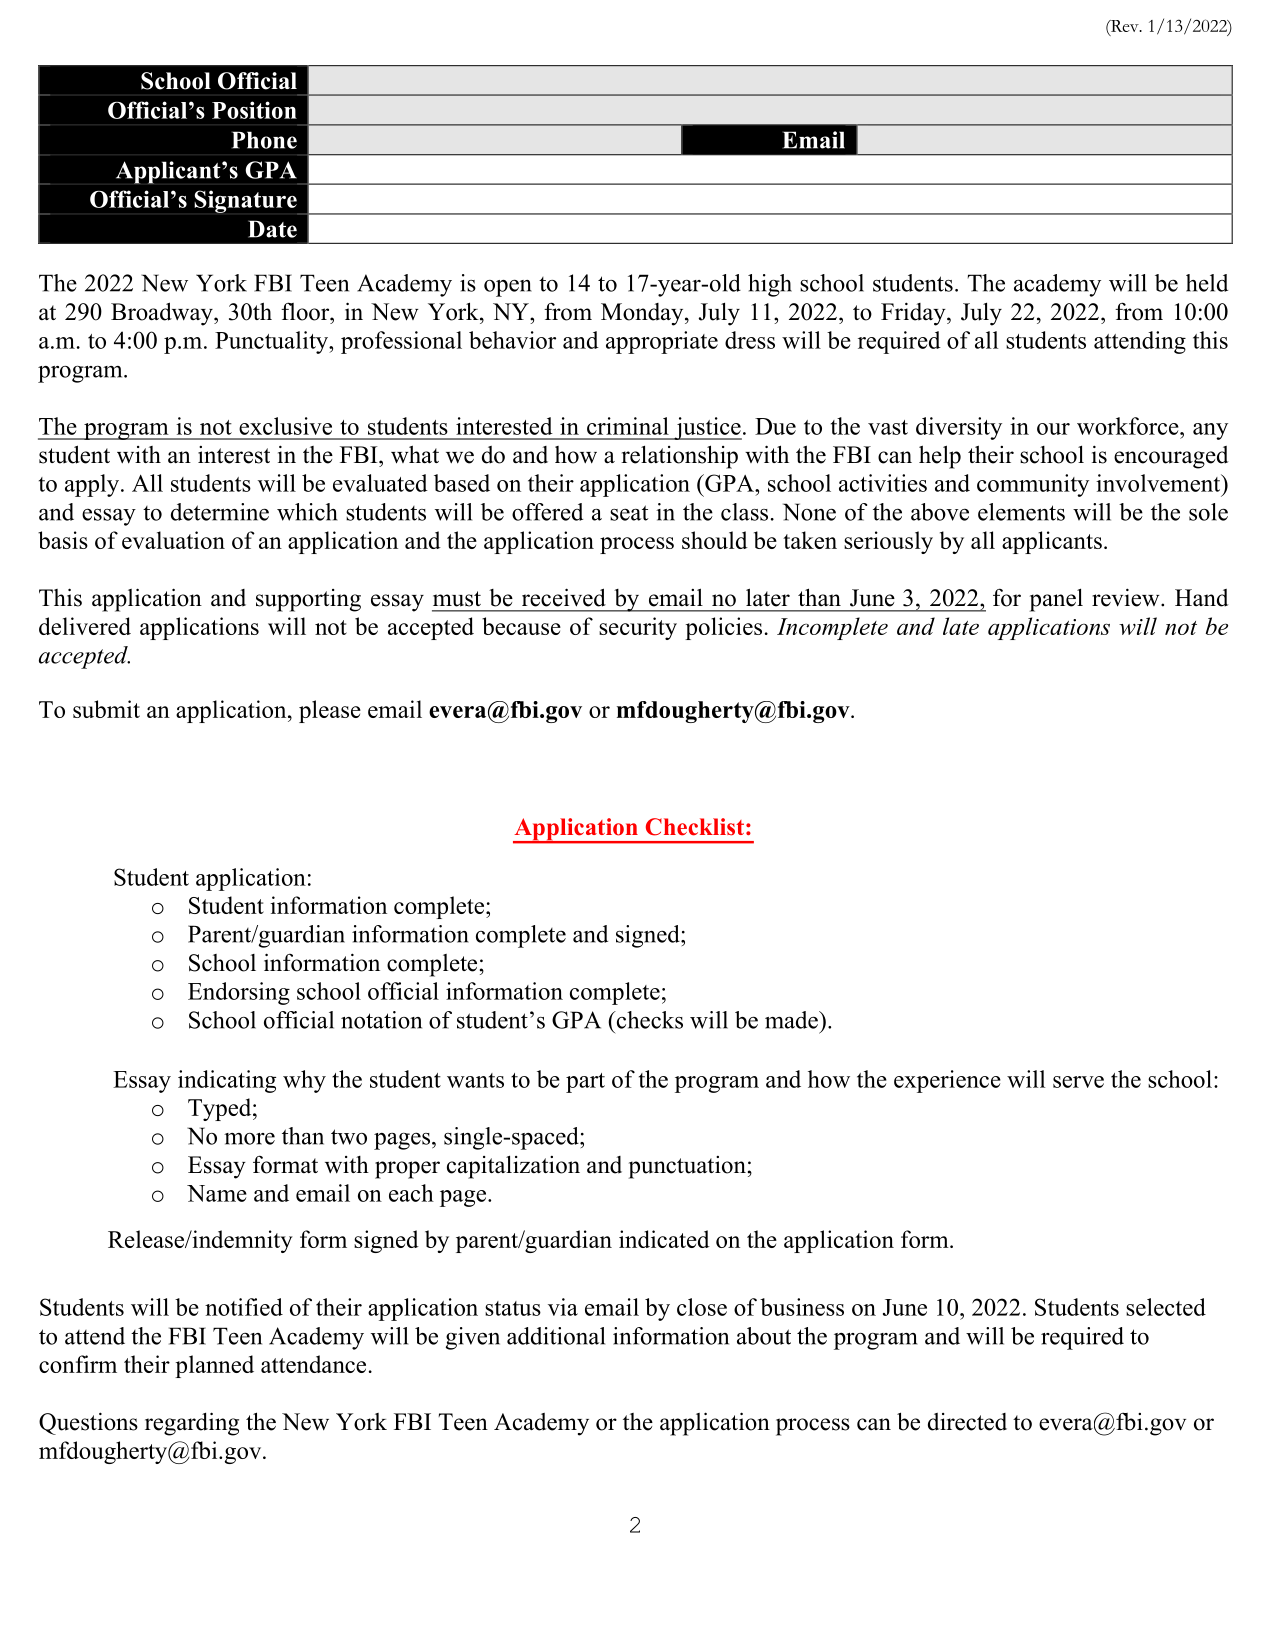 The image size is (1269, 1642). Describe the element at coordinates (629, 513) in the screenshot. I see `seat` at that location.
